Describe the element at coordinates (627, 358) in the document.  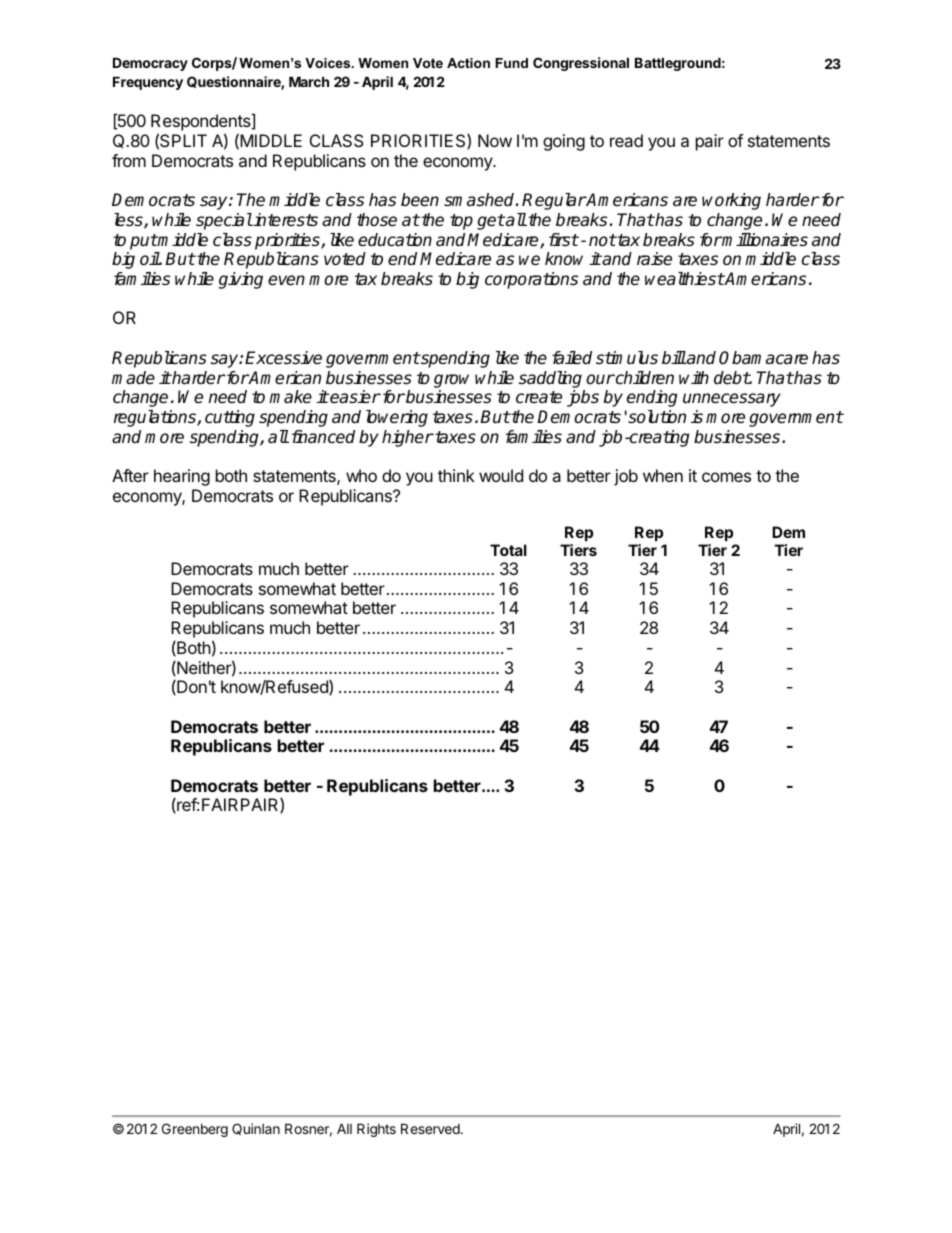
I see `stimulus` at that location.
